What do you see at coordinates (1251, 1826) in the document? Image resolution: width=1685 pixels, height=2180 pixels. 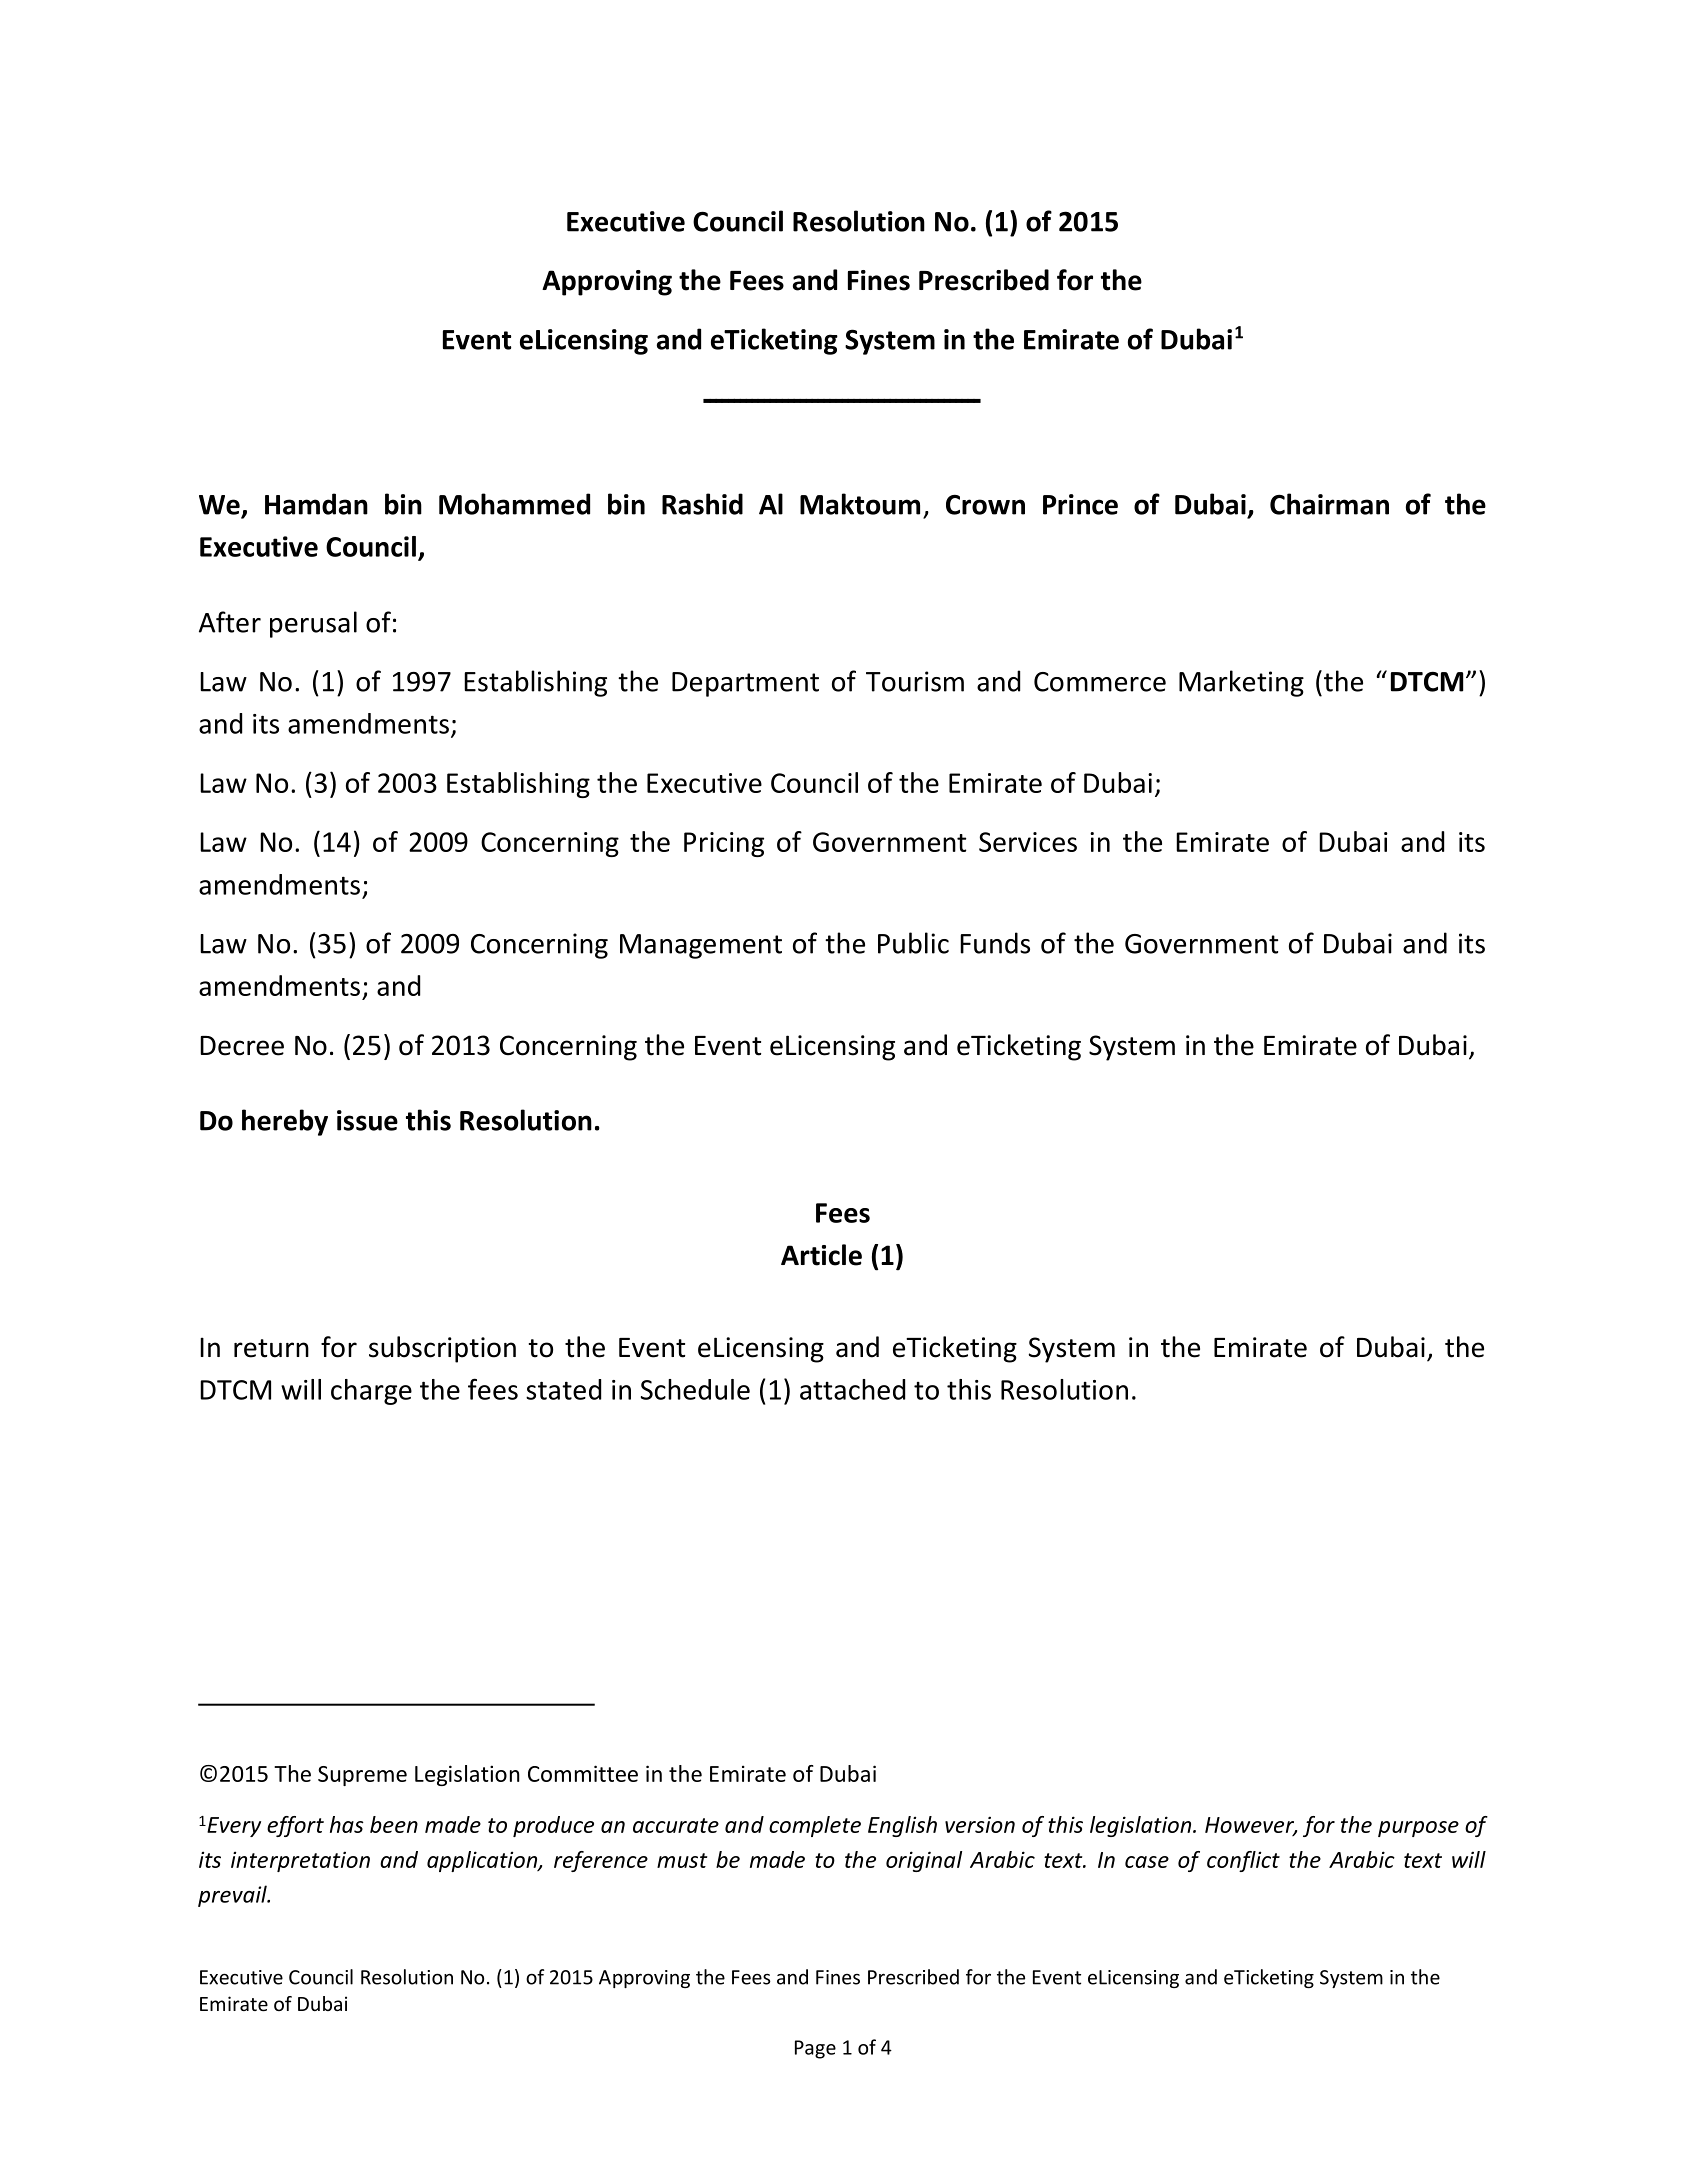 I see `However` at bounding box center [1251, 1826].
